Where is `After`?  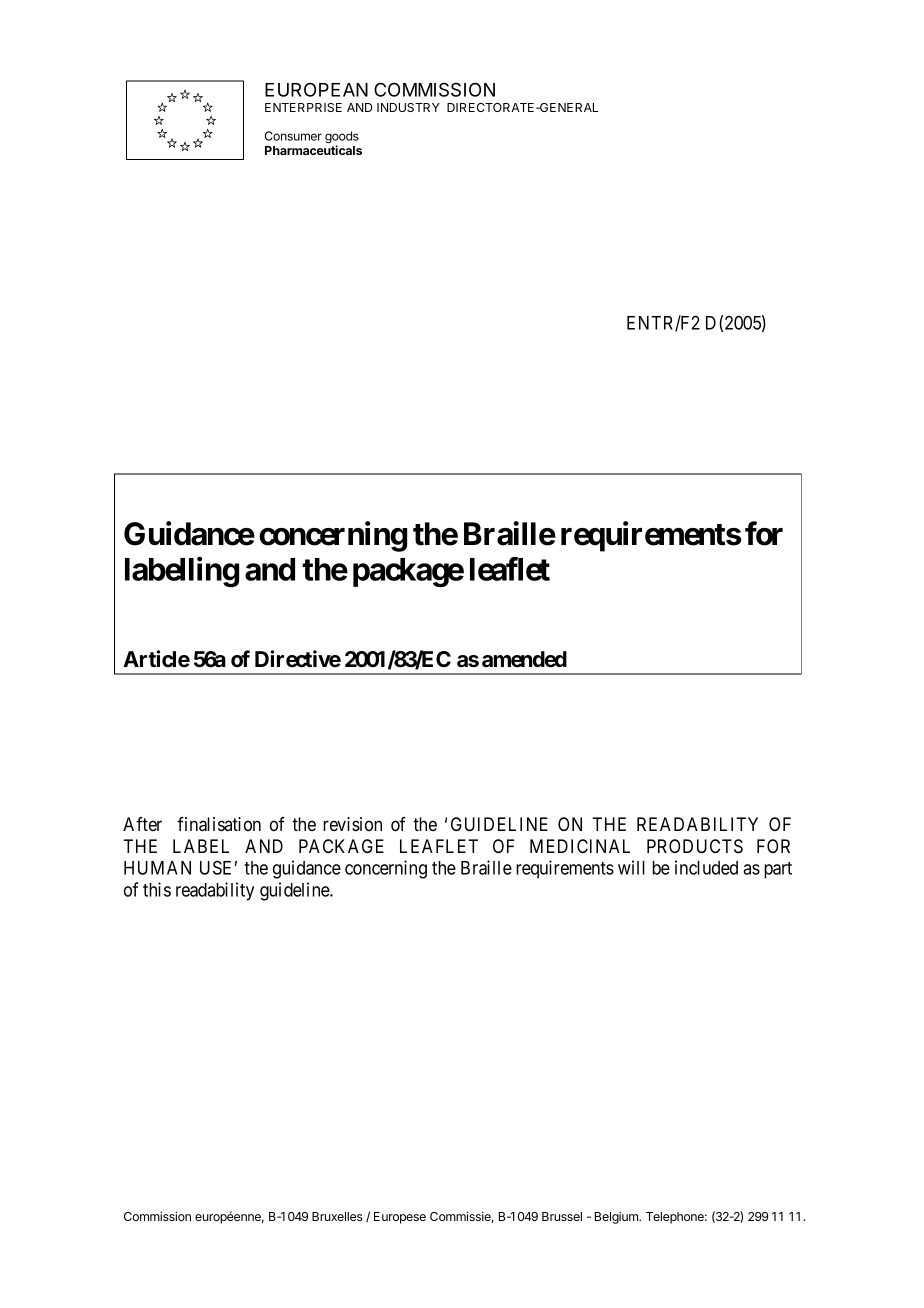 After is located at coordinates (142, 824).
